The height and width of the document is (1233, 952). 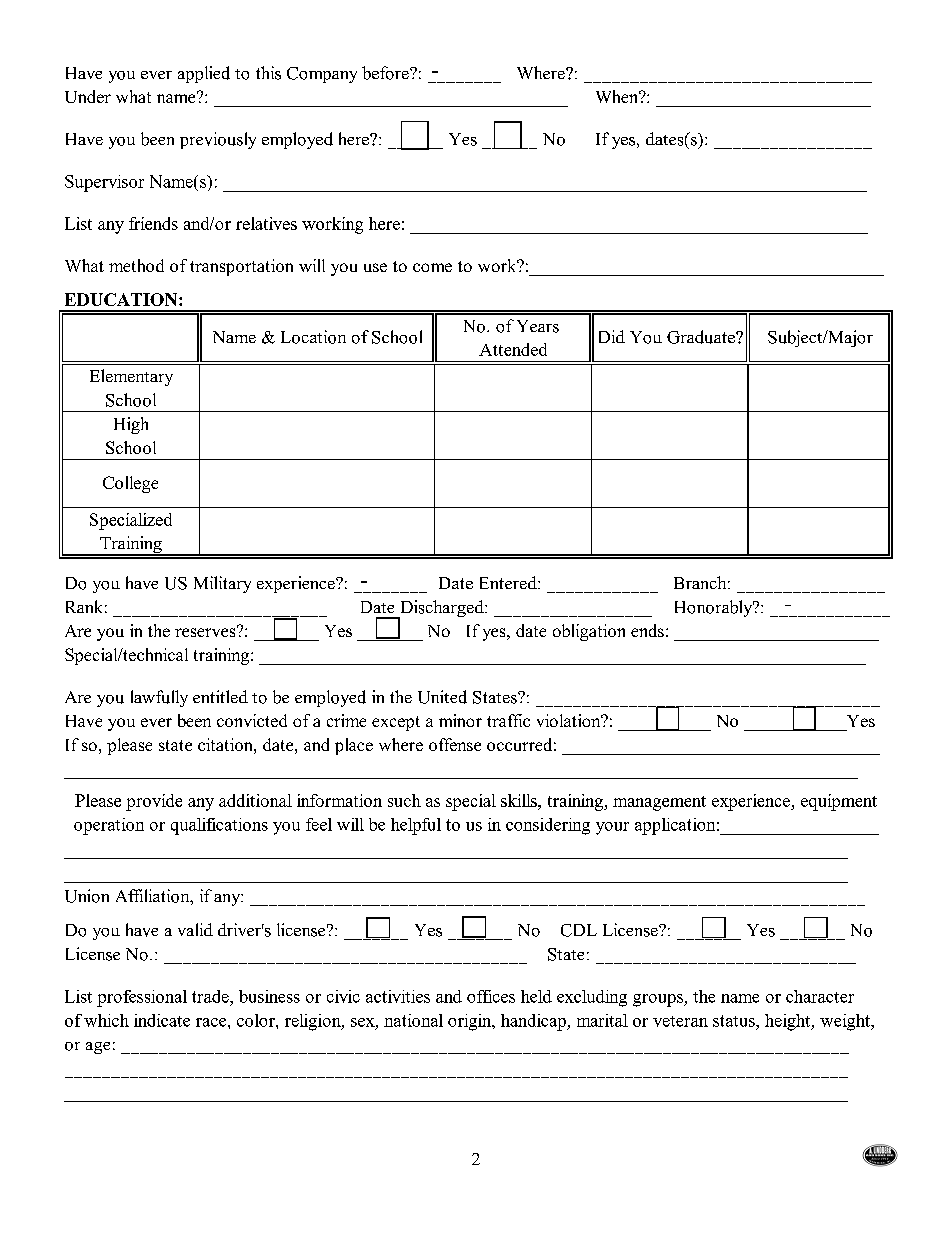 What do you see at coordinates (386, 73) in the document?
I see `before` at bounding box center [386, 73].
